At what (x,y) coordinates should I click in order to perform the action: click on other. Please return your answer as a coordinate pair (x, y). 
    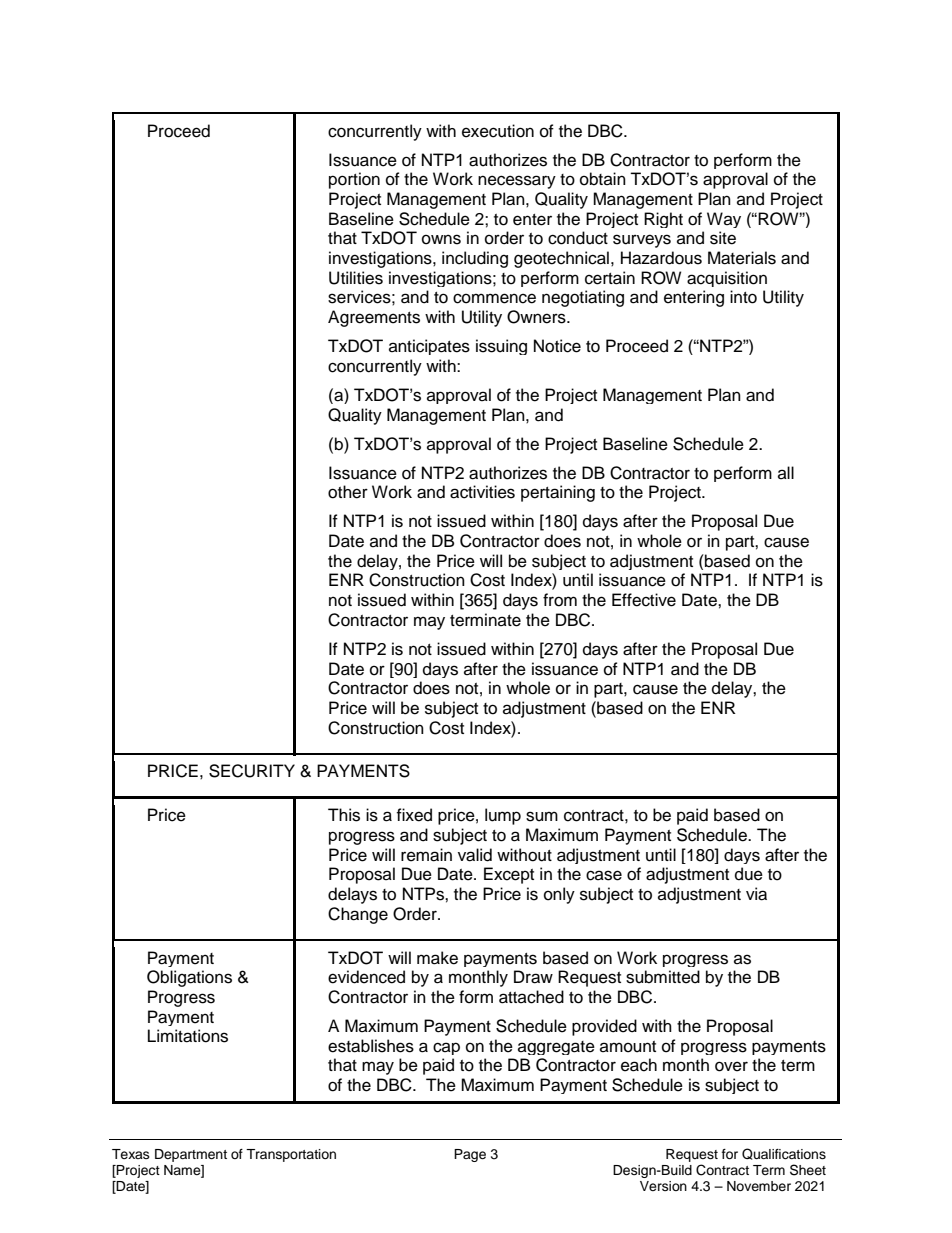
    Looking at the image, I should click on (348, 492).
